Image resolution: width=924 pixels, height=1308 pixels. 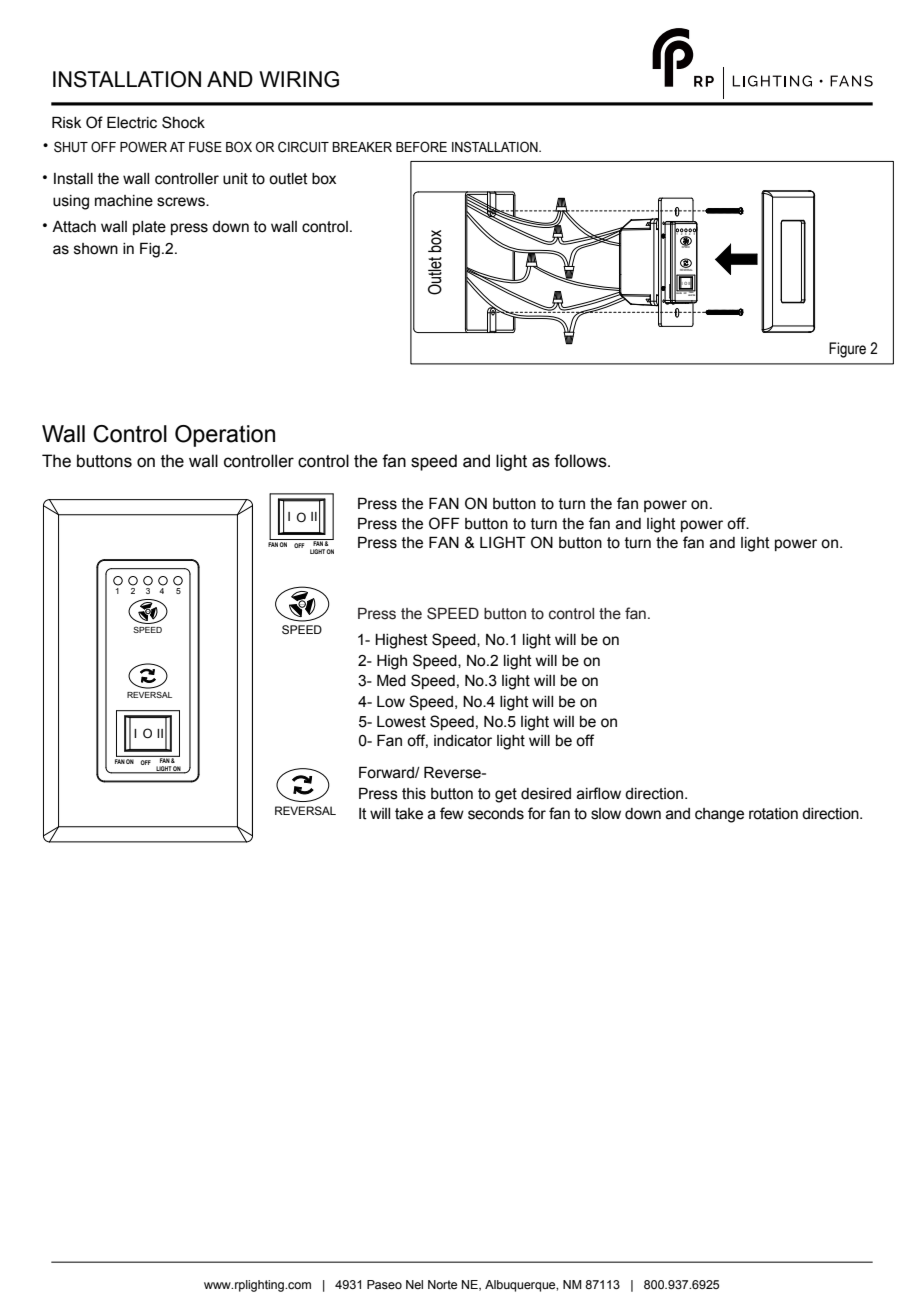 What do you see at coordinates (409, 814) in the screenshot?
I see `take` at bounding box center [409, 814].
